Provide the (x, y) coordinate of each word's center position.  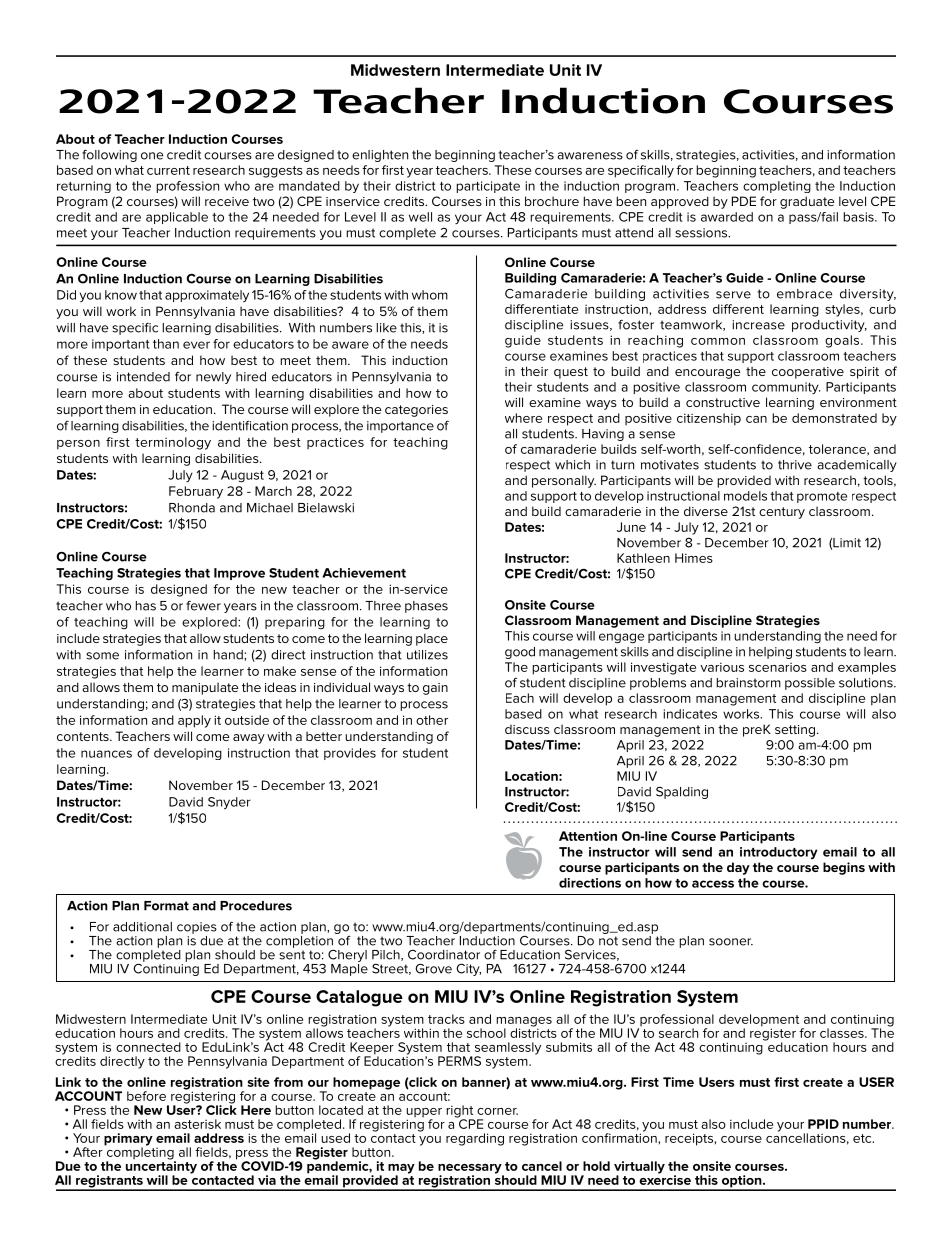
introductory (779, 853)
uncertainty (161, 1167)
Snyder (229, 803)
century (782, 513)
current (168, 170)
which (572, 465)
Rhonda (192, 508)
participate (488, 187)
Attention (588, 836)
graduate (807, 202)
